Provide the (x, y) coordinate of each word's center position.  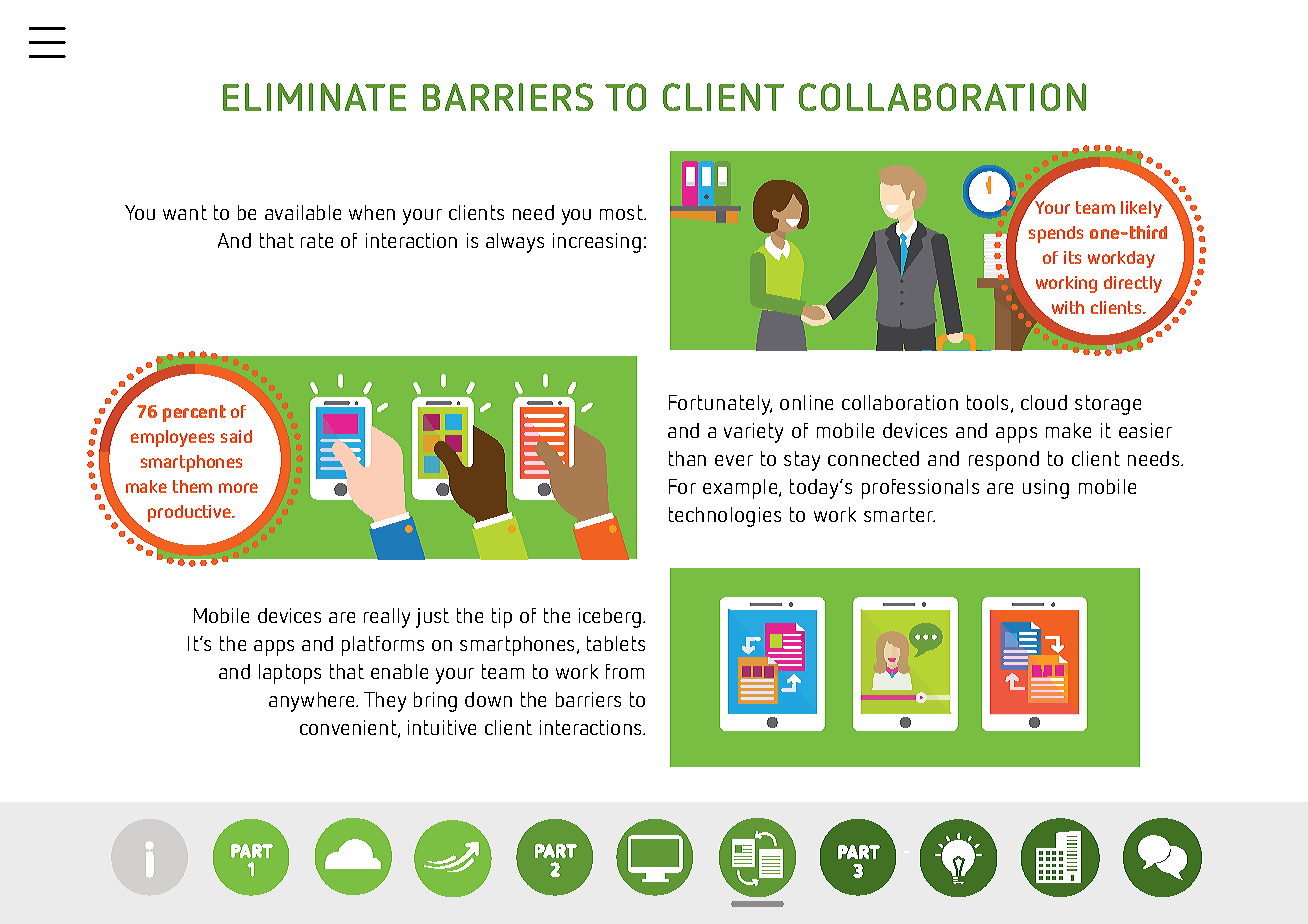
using (1046, 489)
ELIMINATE (314, 97)
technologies (725, 517)
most (622, 212)
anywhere (313, 702)
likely (1141, 209)
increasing (597, 243)
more (238, 488)
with (1068, 307)
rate (317, 240)
